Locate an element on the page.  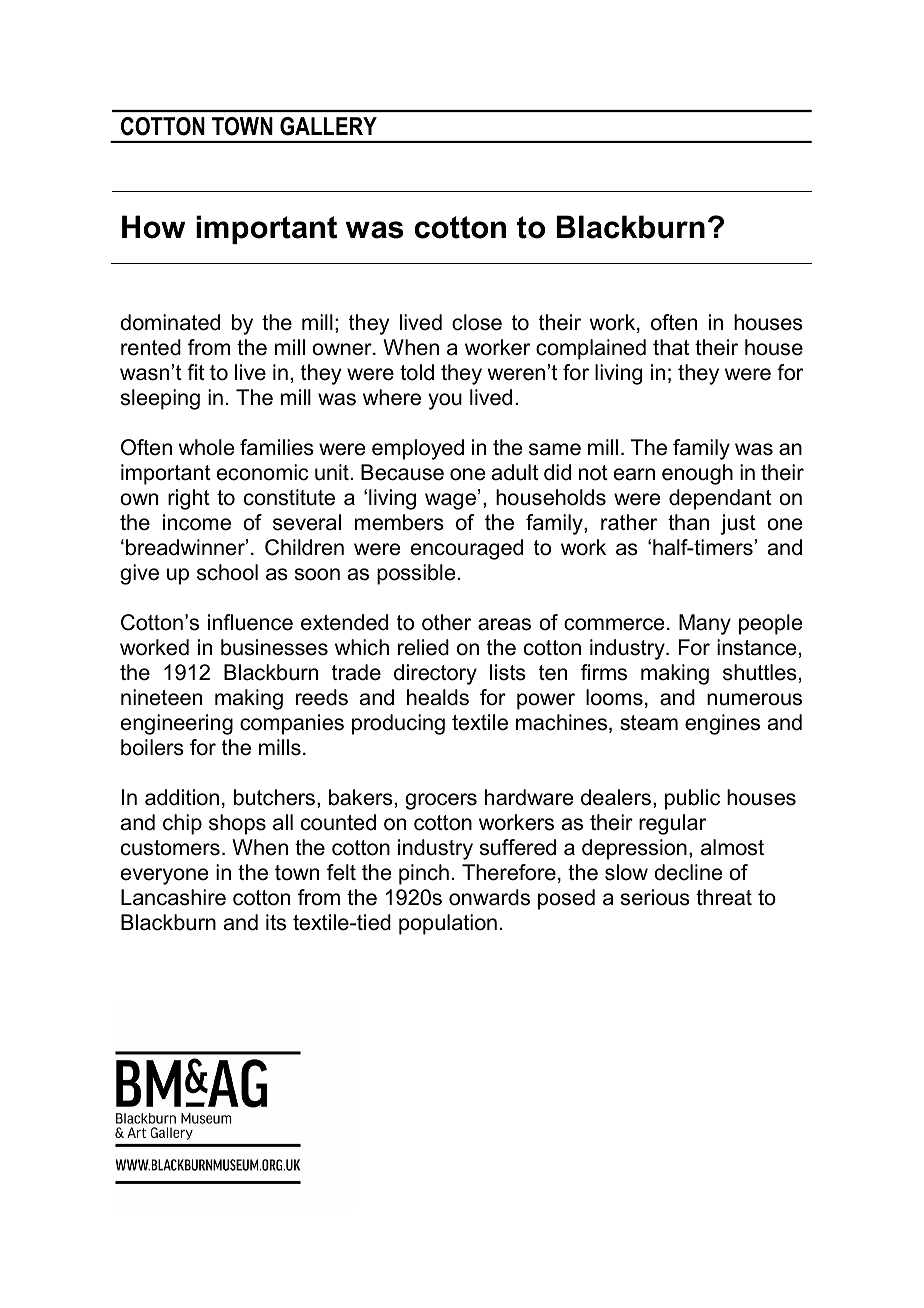
producing is located at coordinates (398, 724).
